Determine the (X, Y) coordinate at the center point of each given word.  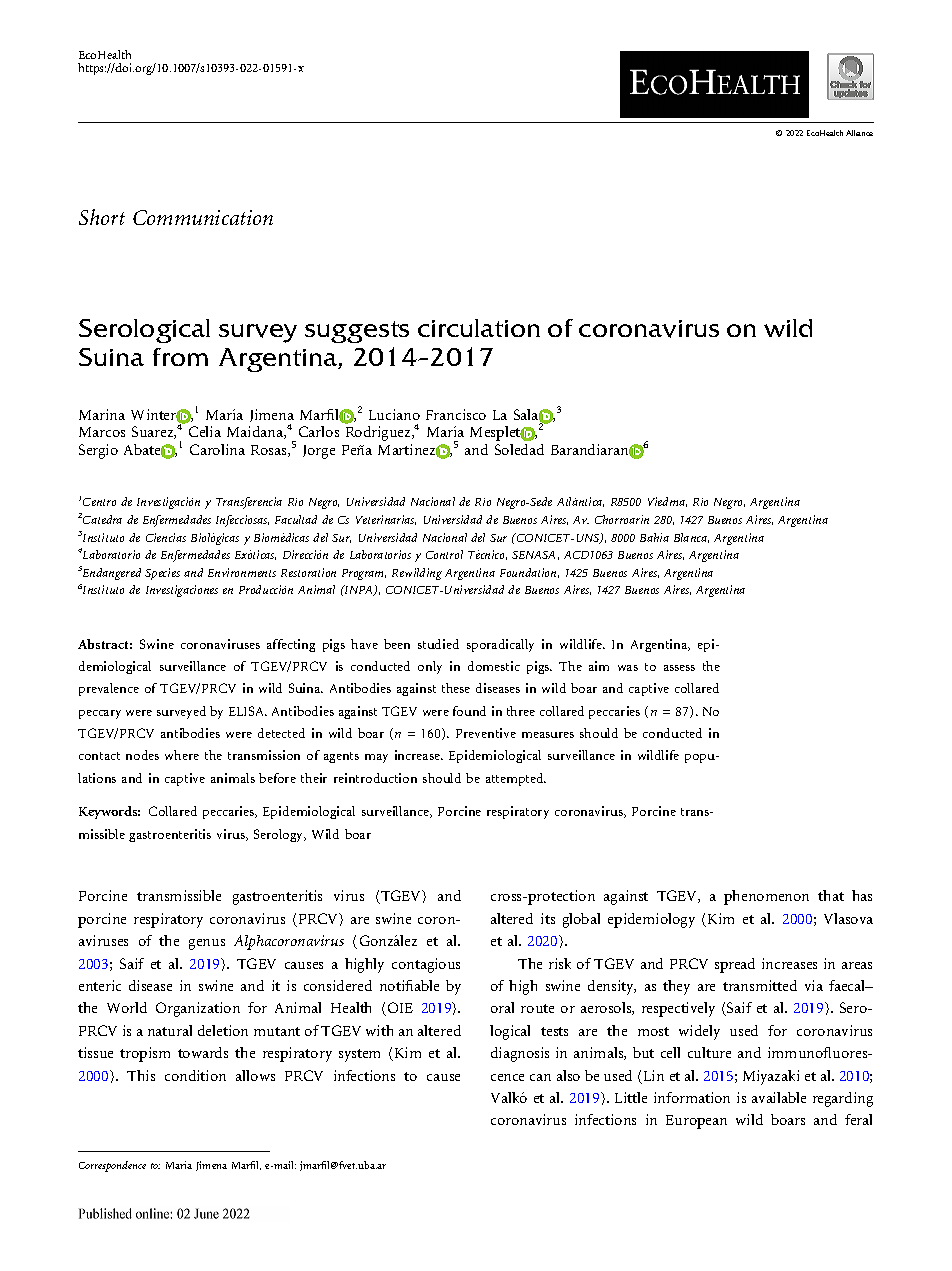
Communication (203, 217)
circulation (479, 328)
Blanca (691, 538)
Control (444, 554)
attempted (516, 779)
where (182, 755)
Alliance (859, 133)
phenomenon (766, 897)
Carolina (217, 449)
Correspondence (112, 1166)
